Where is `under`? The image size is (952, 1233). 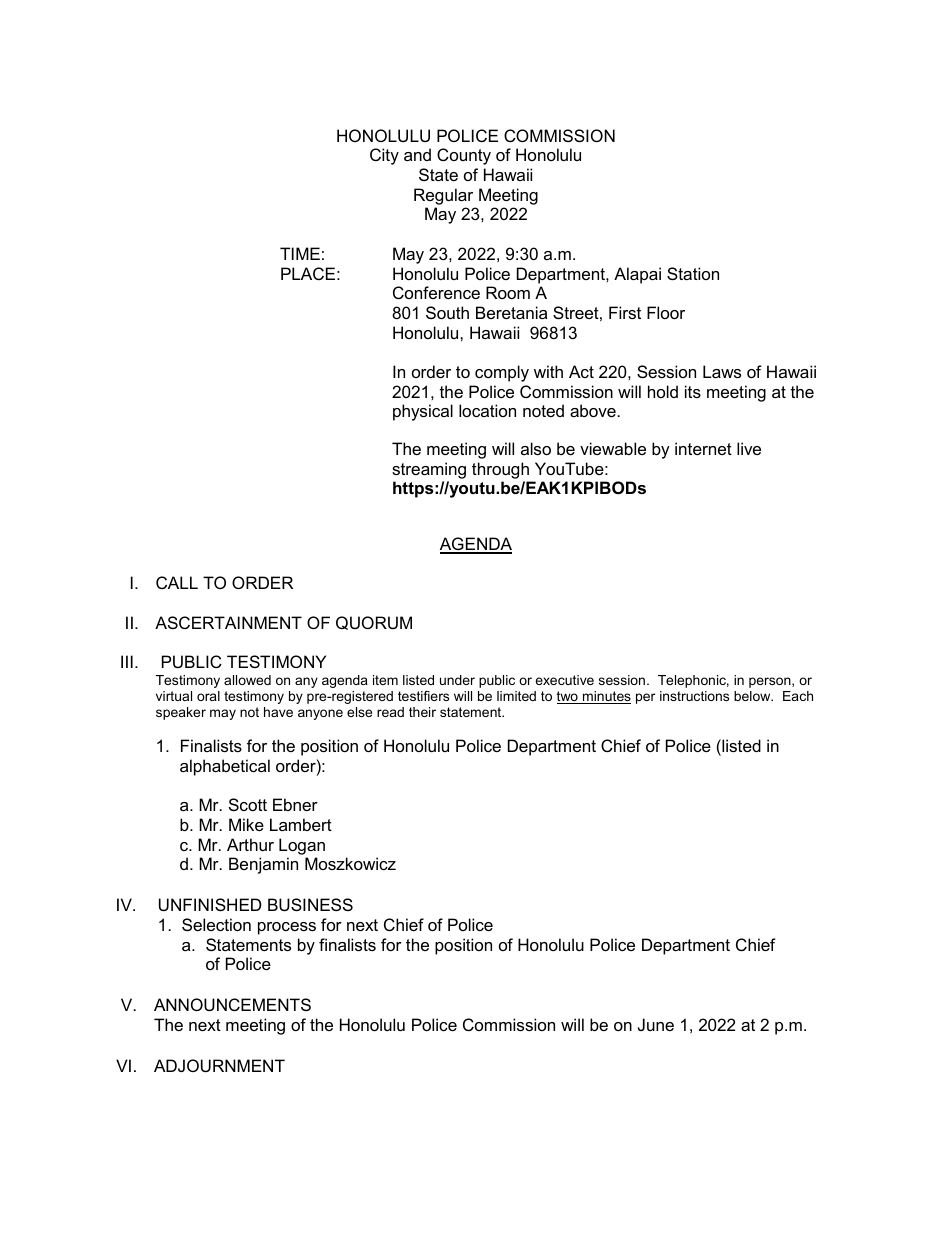 under is located at coordinates (457, 680).
